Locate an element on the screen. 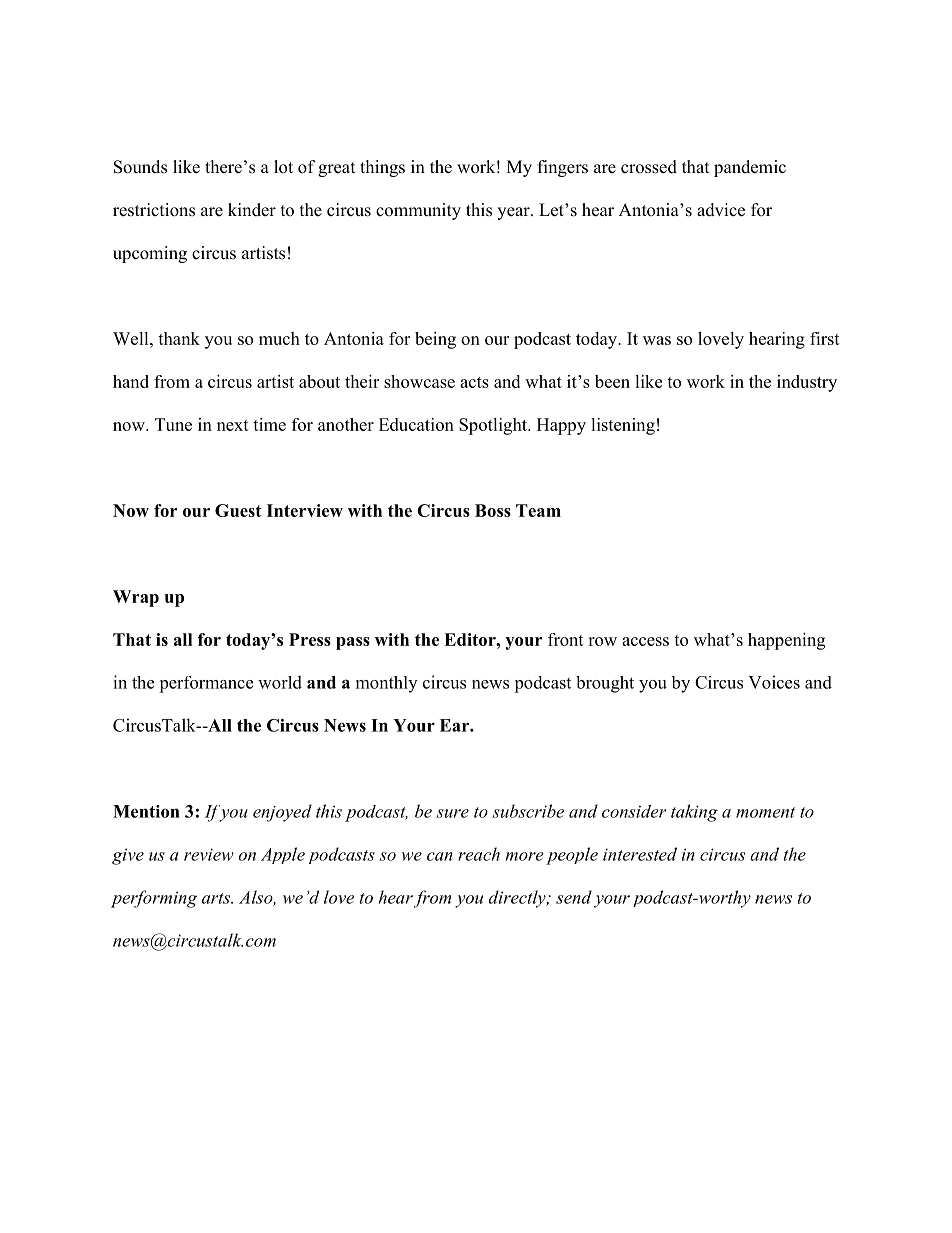  kinder is located at coordinates (252, 210).
